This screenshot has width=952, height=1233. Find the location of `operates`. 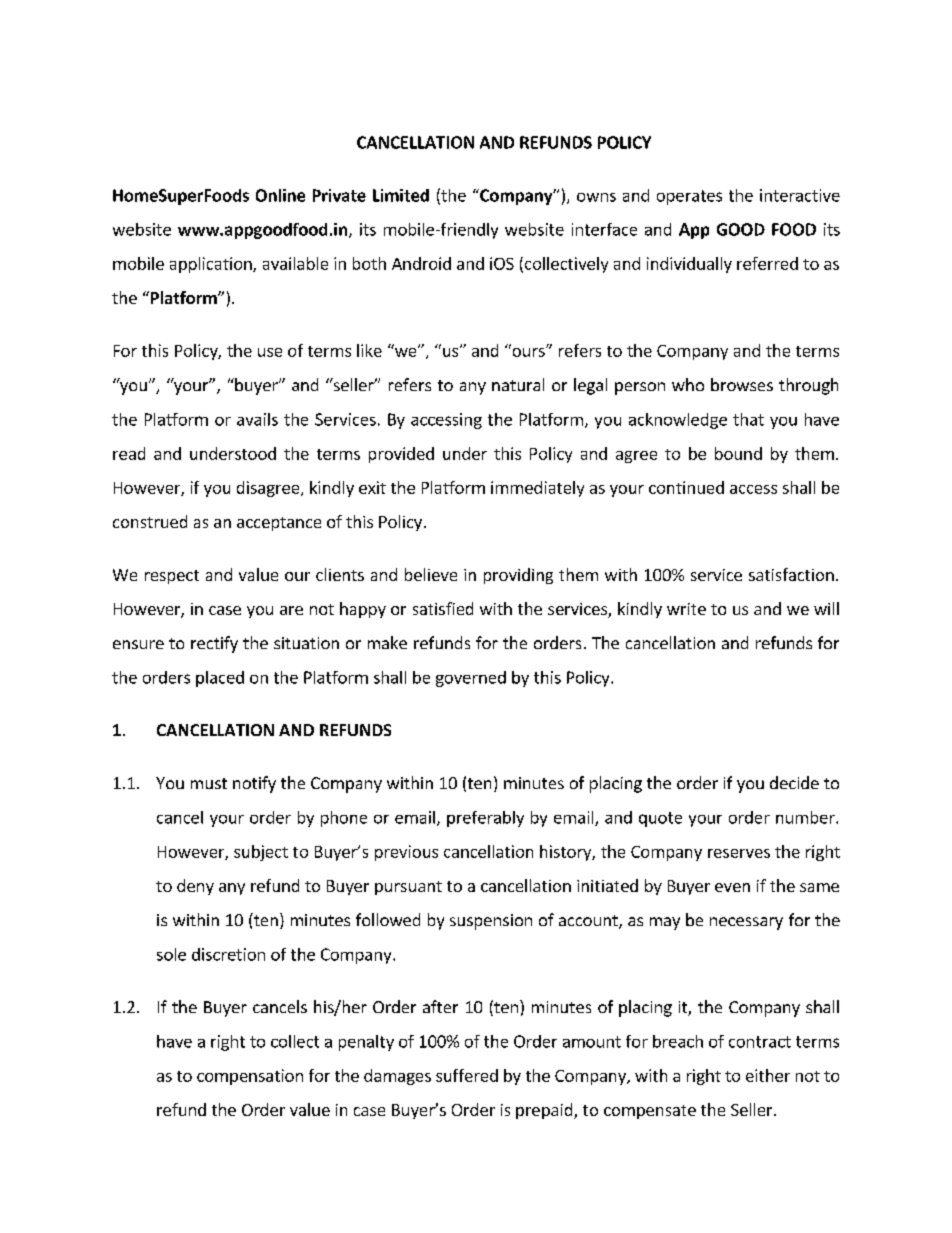

operates is located at coordinates (689, 197).
